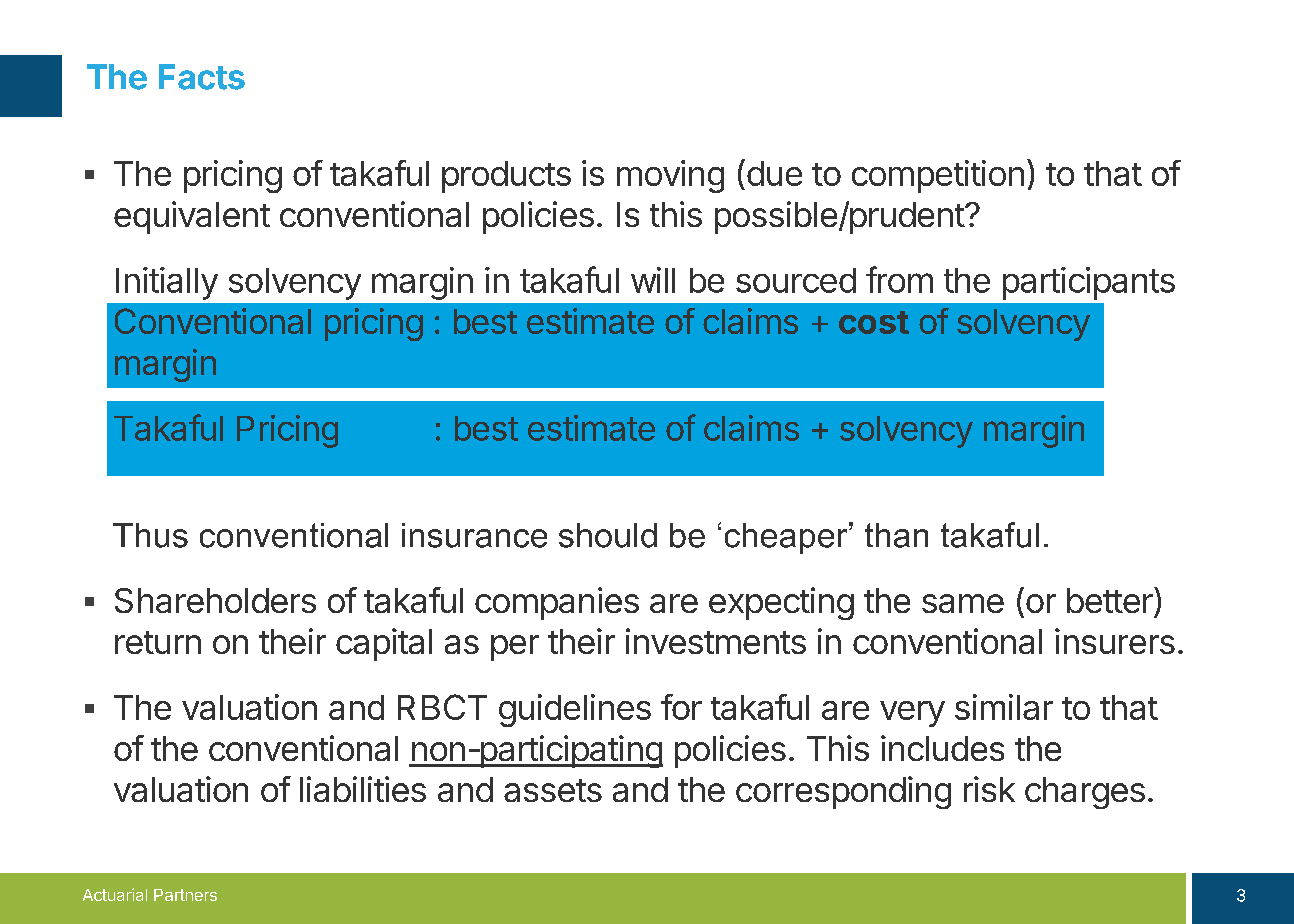  What do you see at coordinates (670, 176) in the image?
I see `moving` at bounding box center [670, 176].
